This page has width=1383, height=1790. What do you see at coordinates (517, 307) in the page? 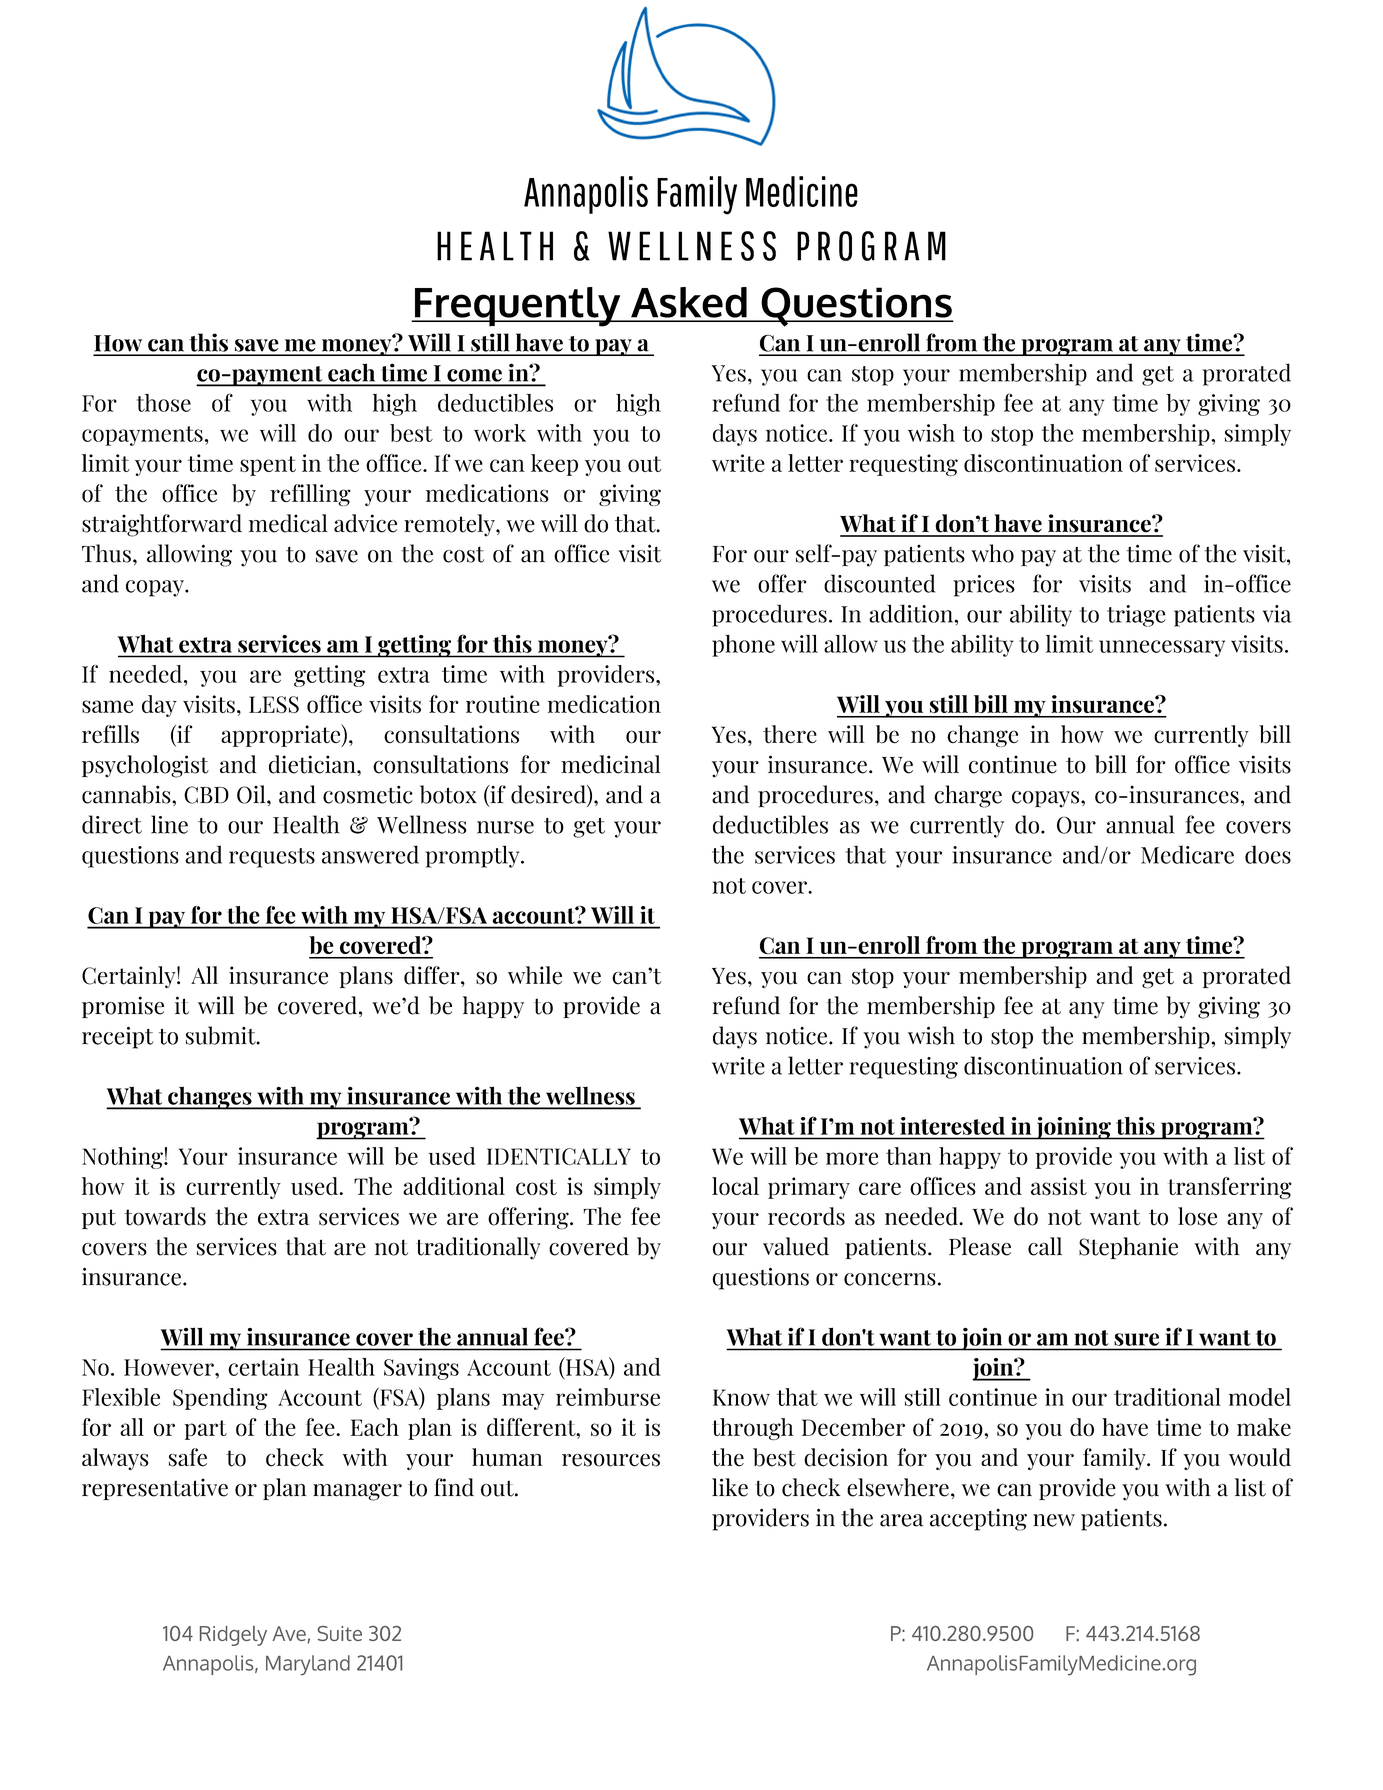
I see `Frequently` at bounding box center [517, 307].
